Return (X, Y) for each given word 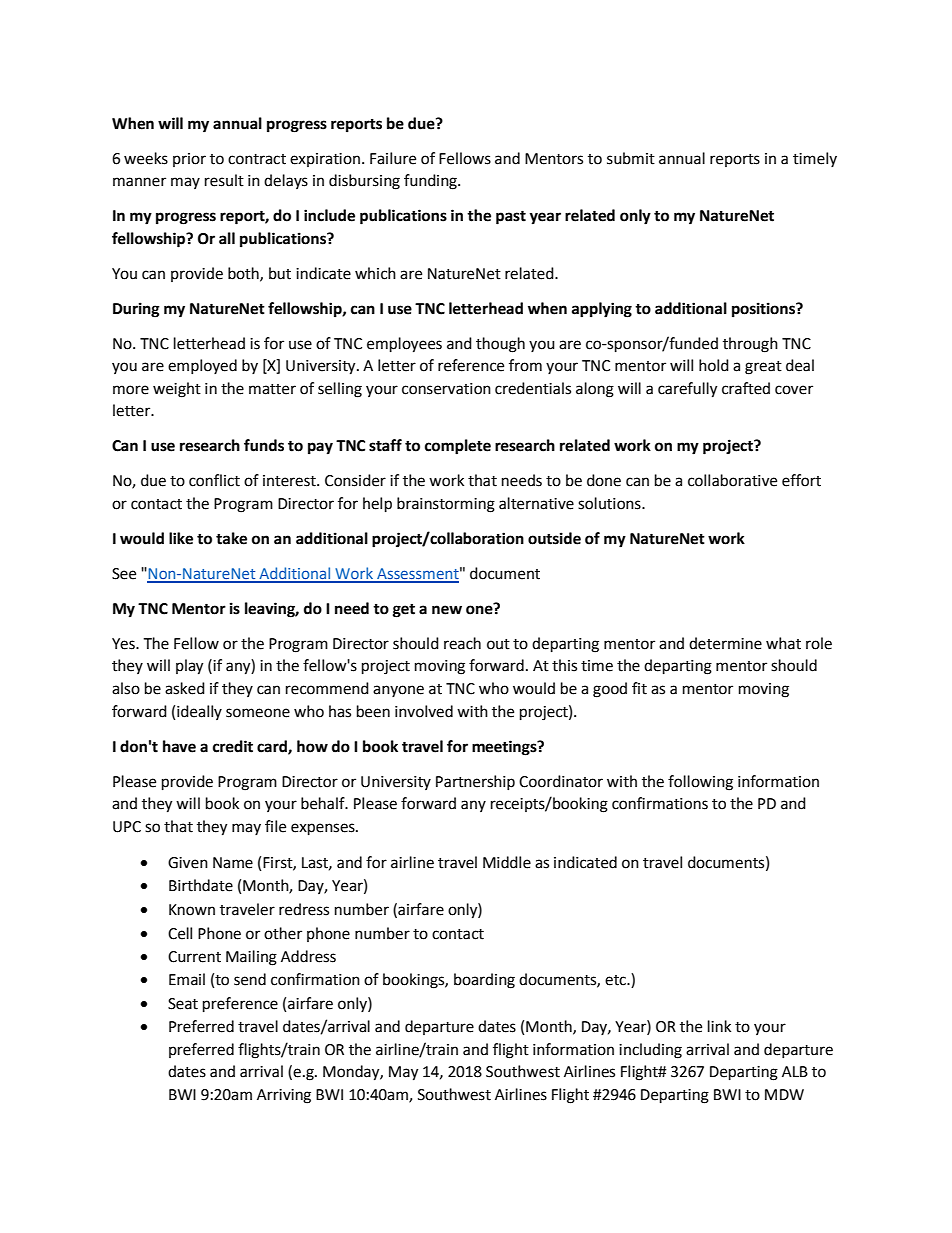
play (189, 667)
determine (725, 643)
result (224, 180)
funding (431, 182)
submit (631, 158)
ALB (795, 1071)
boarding (484, 981)
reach (462, 643)
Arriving (284, 1096)
